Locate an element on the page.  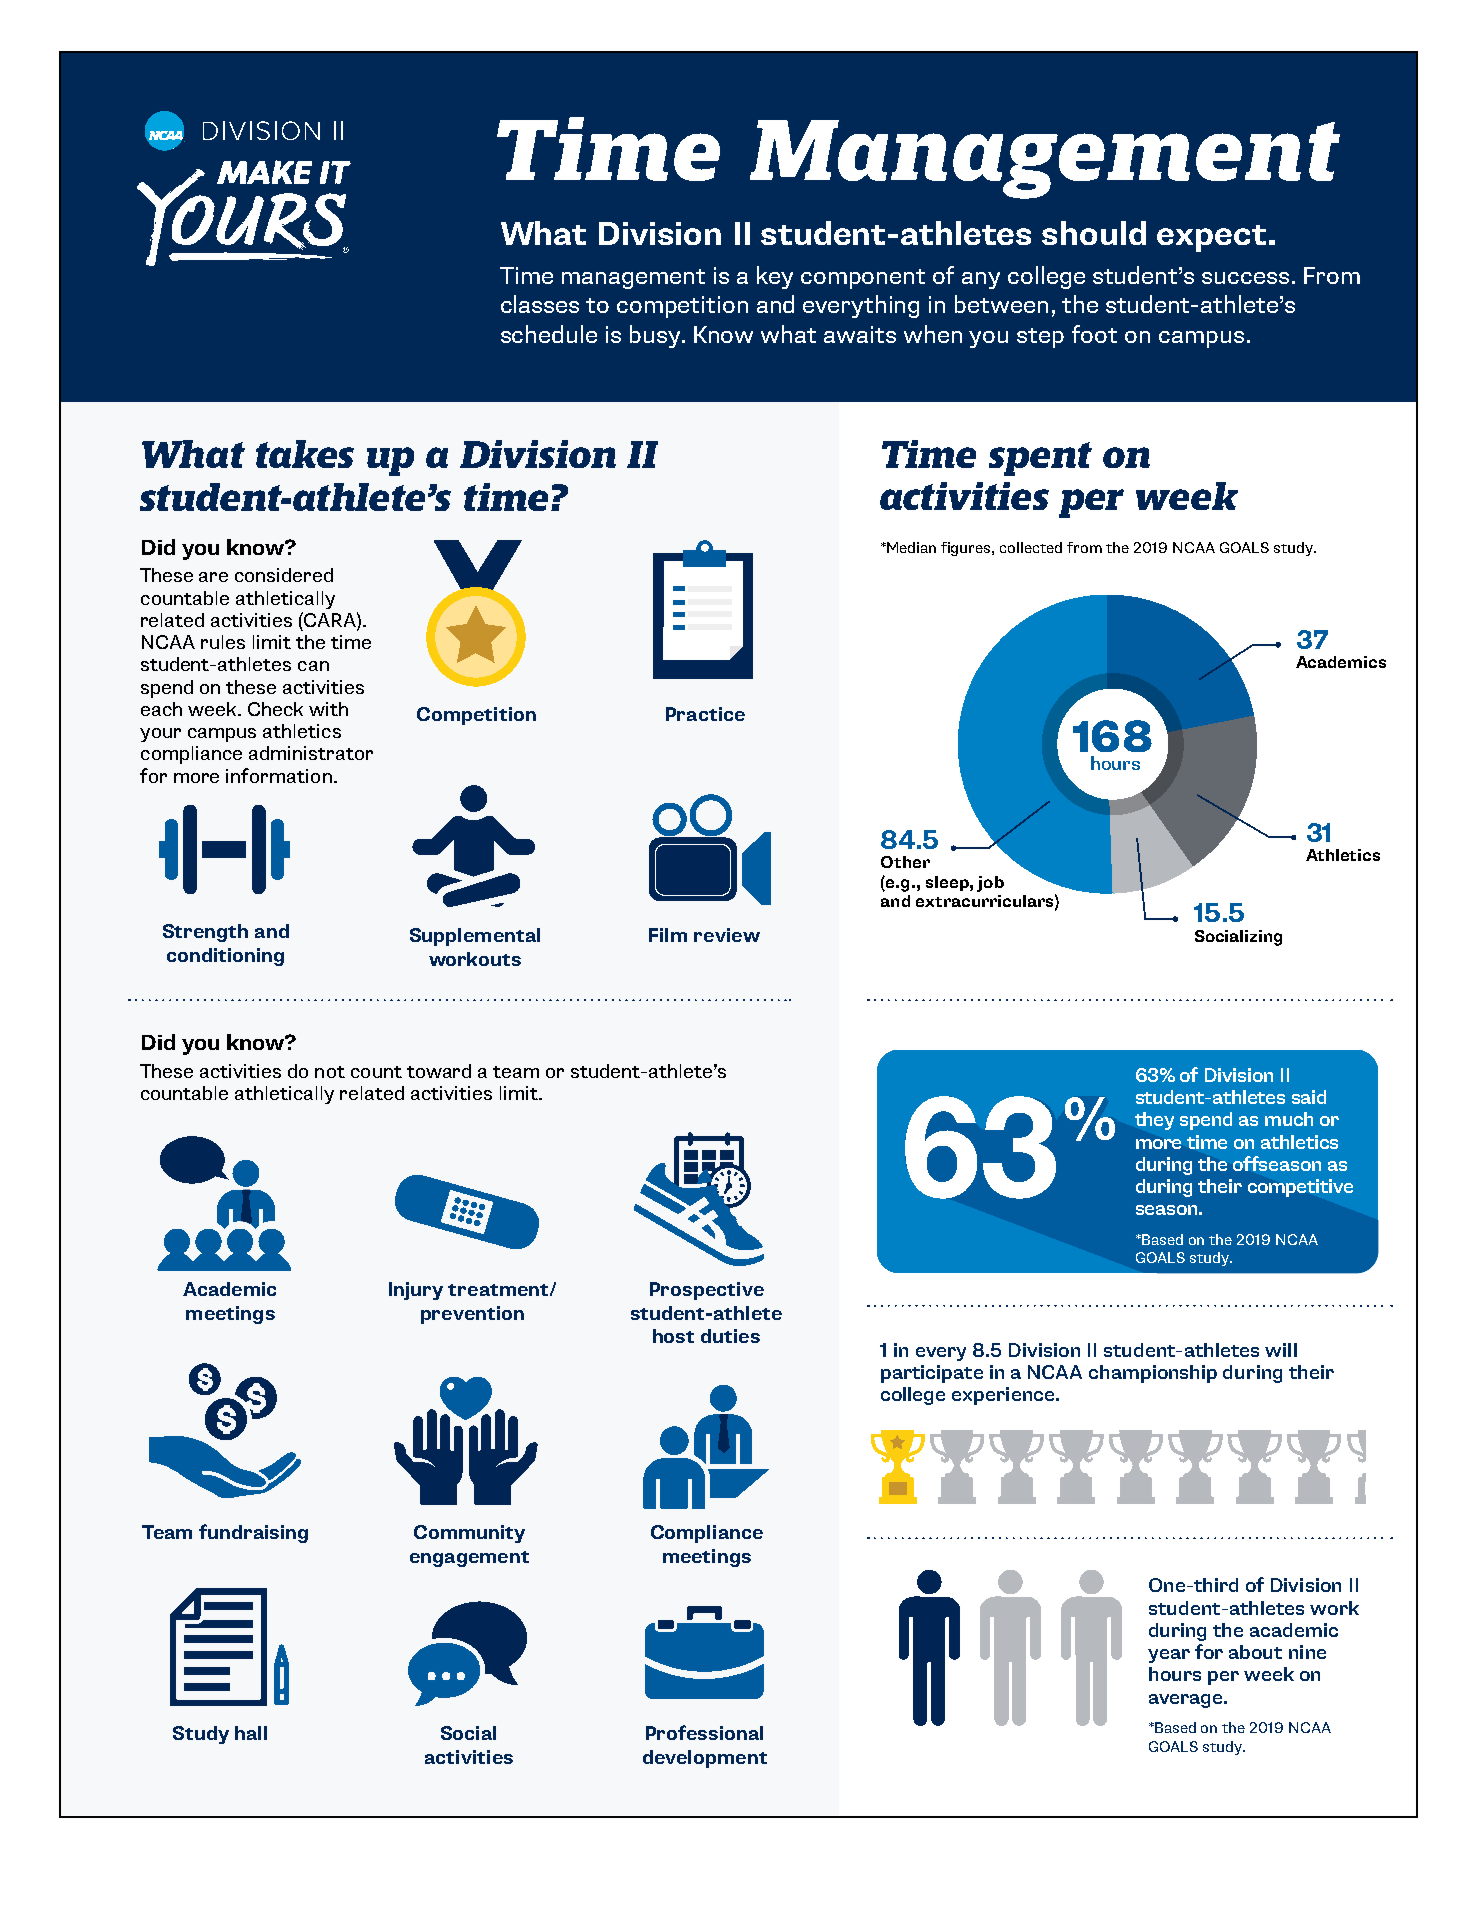
hall is located at coordinates (251, 1733).
